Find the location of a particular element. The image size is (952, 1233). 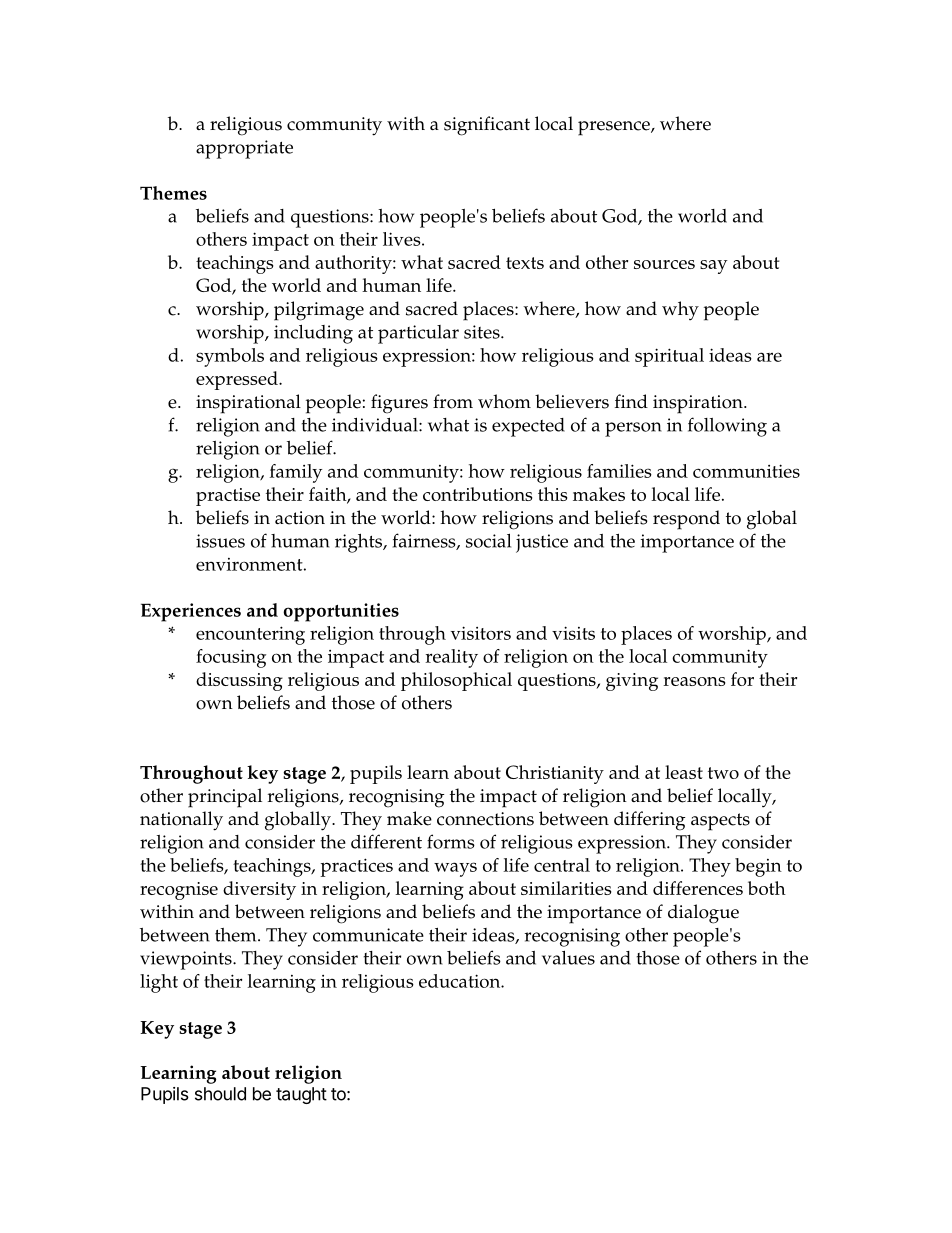

values is located at coordinates (568, 957).
